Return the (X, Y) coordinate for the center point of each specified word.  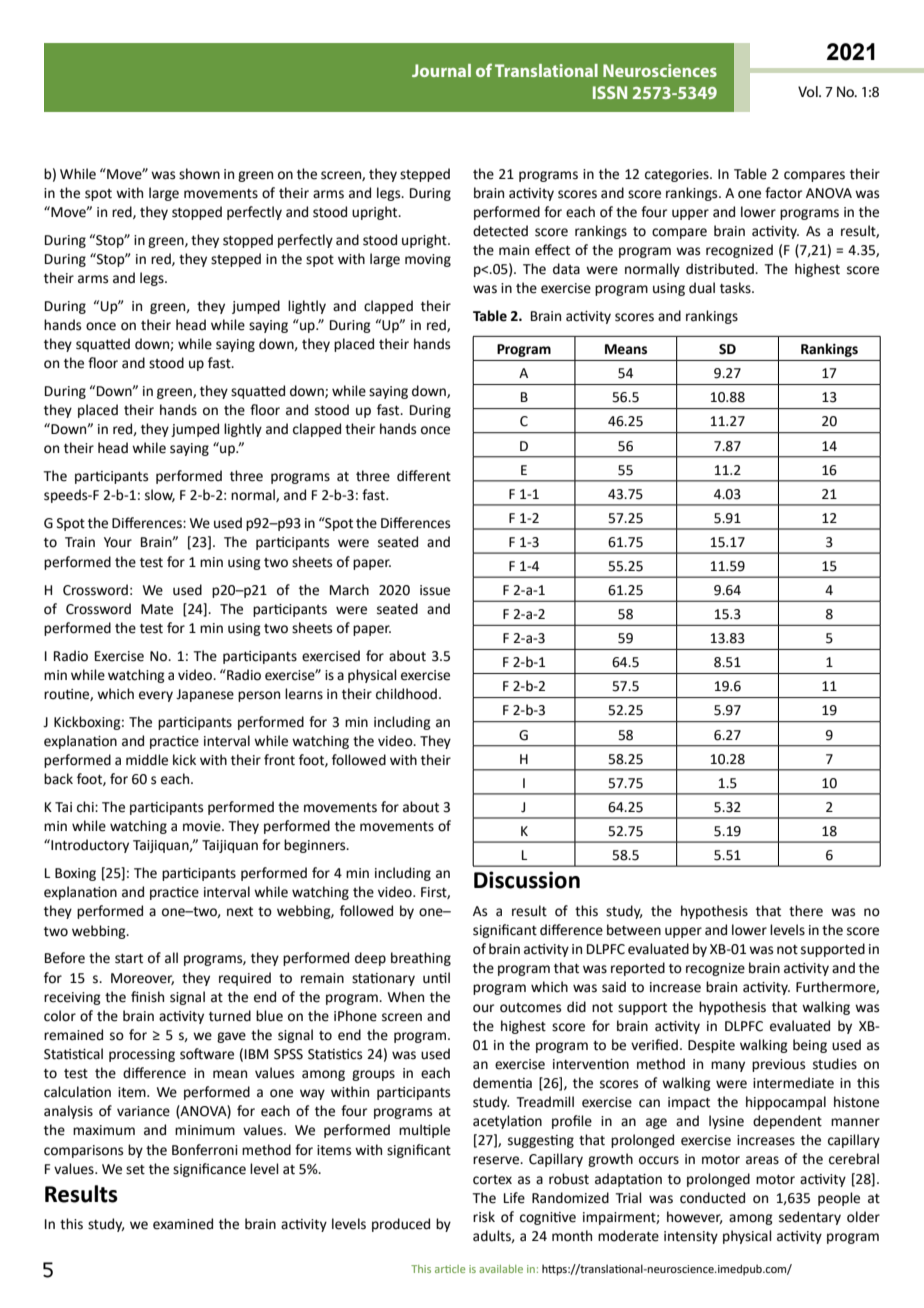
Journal (441, 70)
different (424, 476)
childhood (406, 694)
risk (484, 1217)
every (156, 696)
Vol (809, 91)
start (129, 959)
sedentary (810, 1218)
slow (160, 495)
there (806, 911)
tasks (736, 288)
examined (183, 1224)
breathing (421, 959)
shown (199, 174)
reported (638, 969)
